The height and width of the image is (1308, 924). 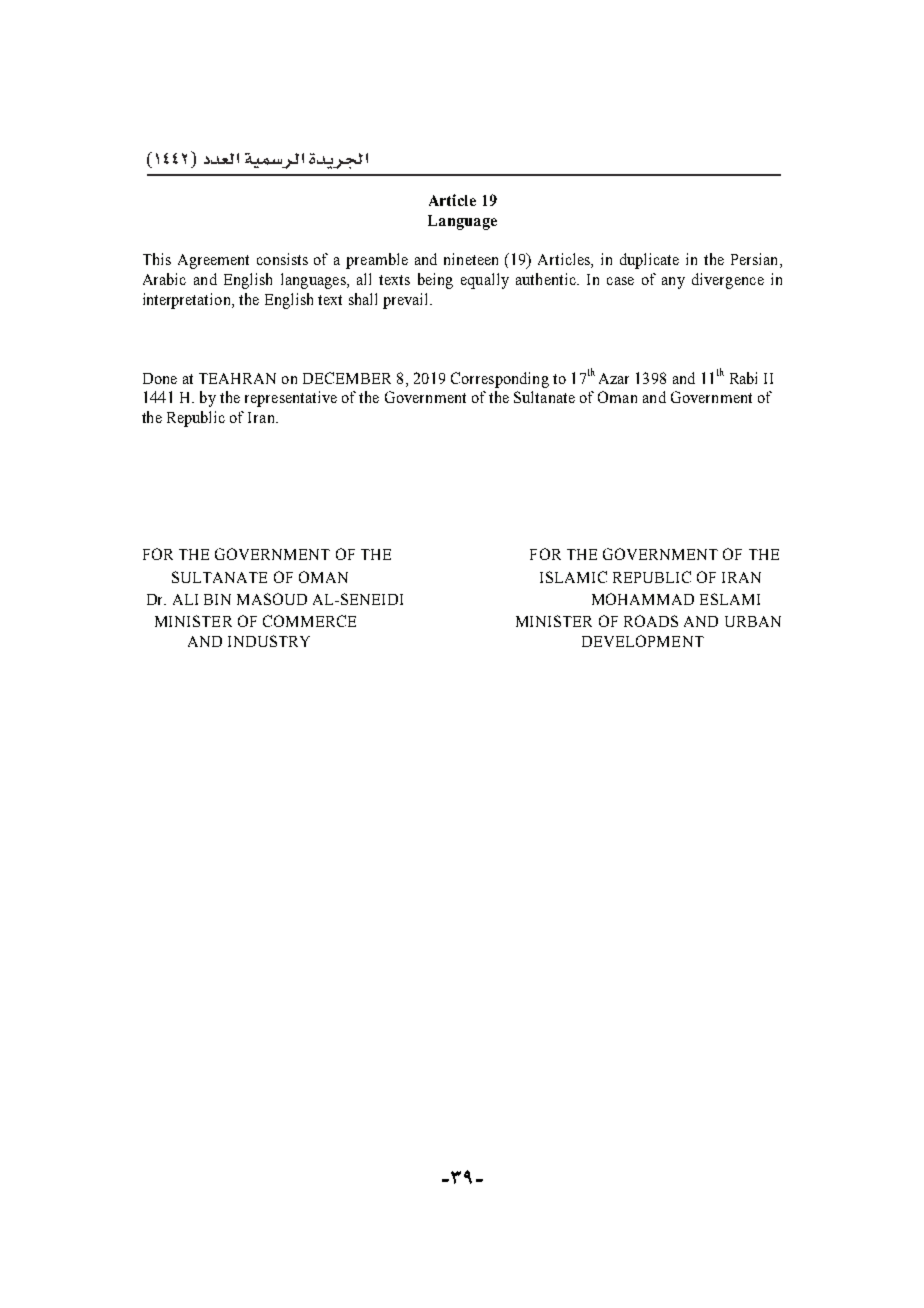 I want to click on Agreement, so click(x=213, y=261).
